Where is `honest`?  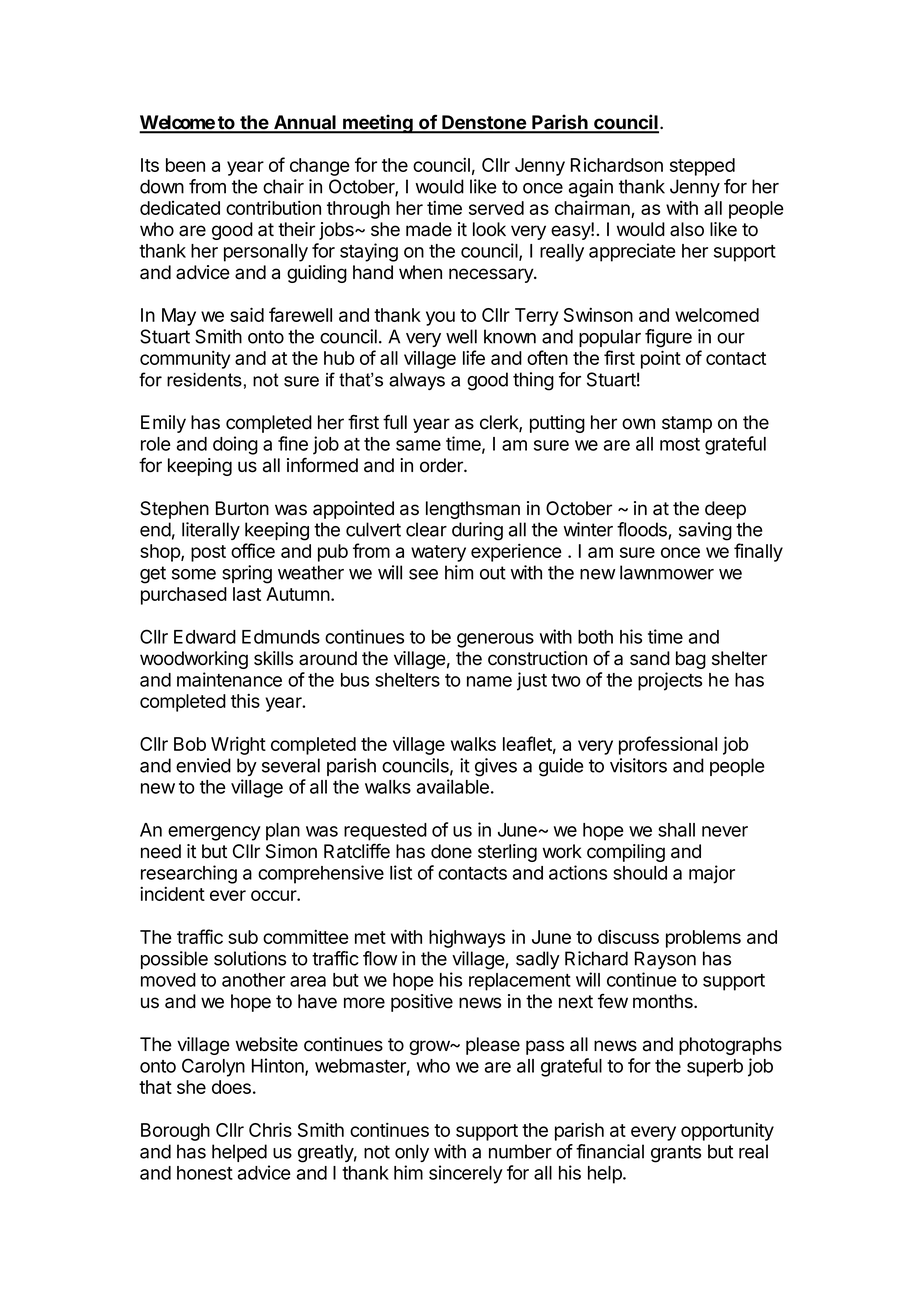 honest is located at coordinates (205, 1173).
